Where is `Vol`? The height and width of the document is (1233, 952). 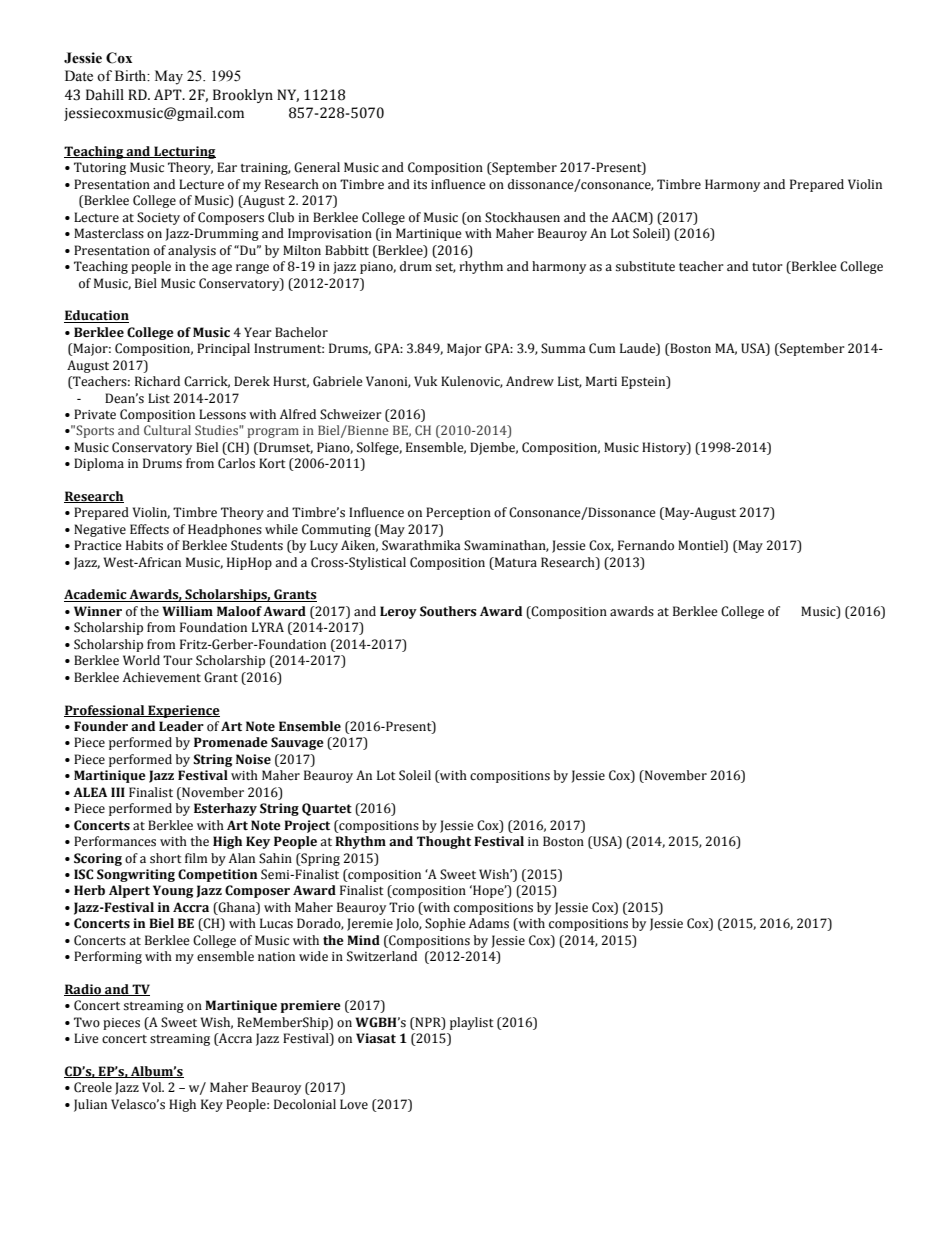
Vol is located at coordinates (153, 1087).
